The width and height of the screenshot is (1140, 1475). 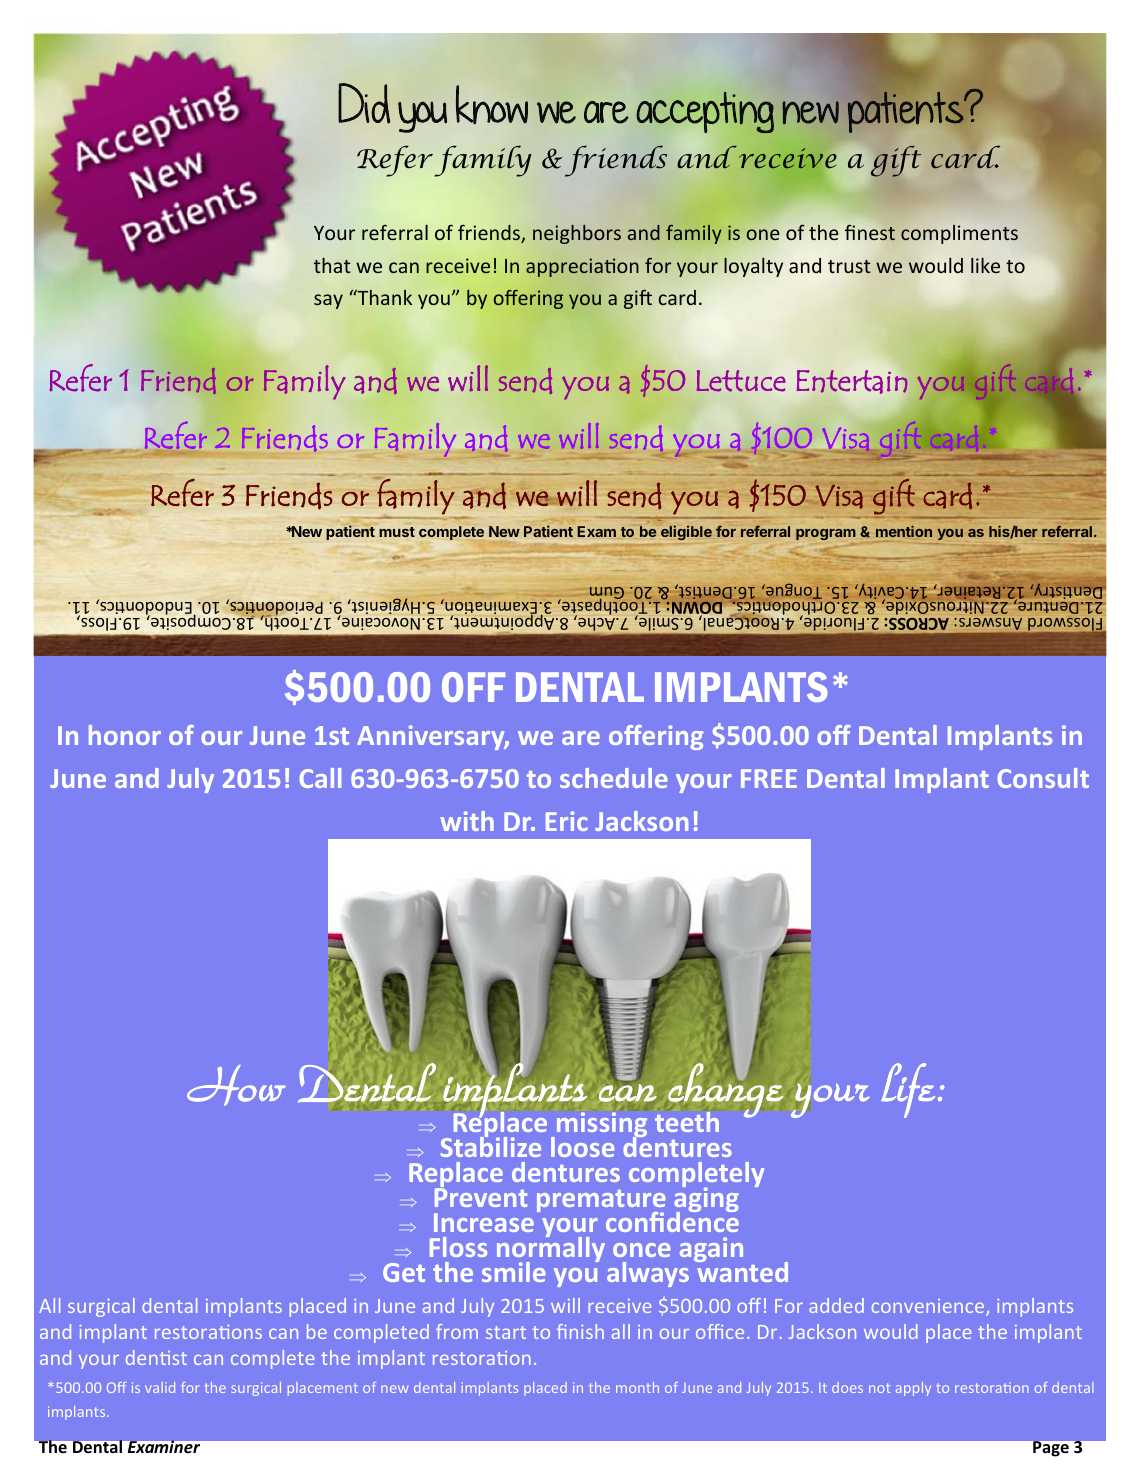 I want to click on schedule, so click(x=614, y=778).
